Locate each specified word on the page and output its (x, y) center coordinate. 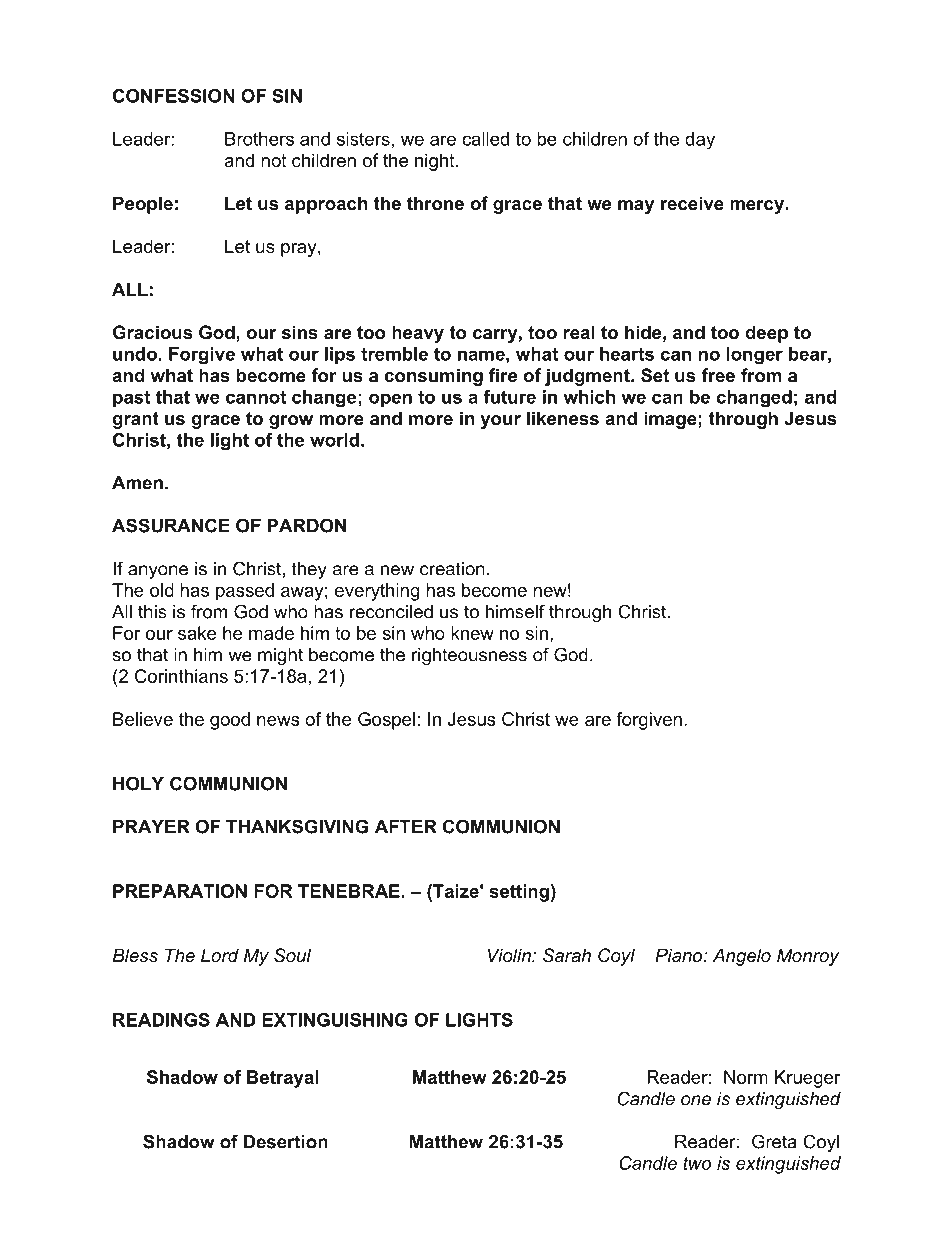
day (700, 141)
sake (197, 633)
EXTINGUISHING (335, 1020)
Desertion (286, 1142)
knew (472, 633)
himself (515, 611)
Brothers (259, 139)
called (485, 139)
